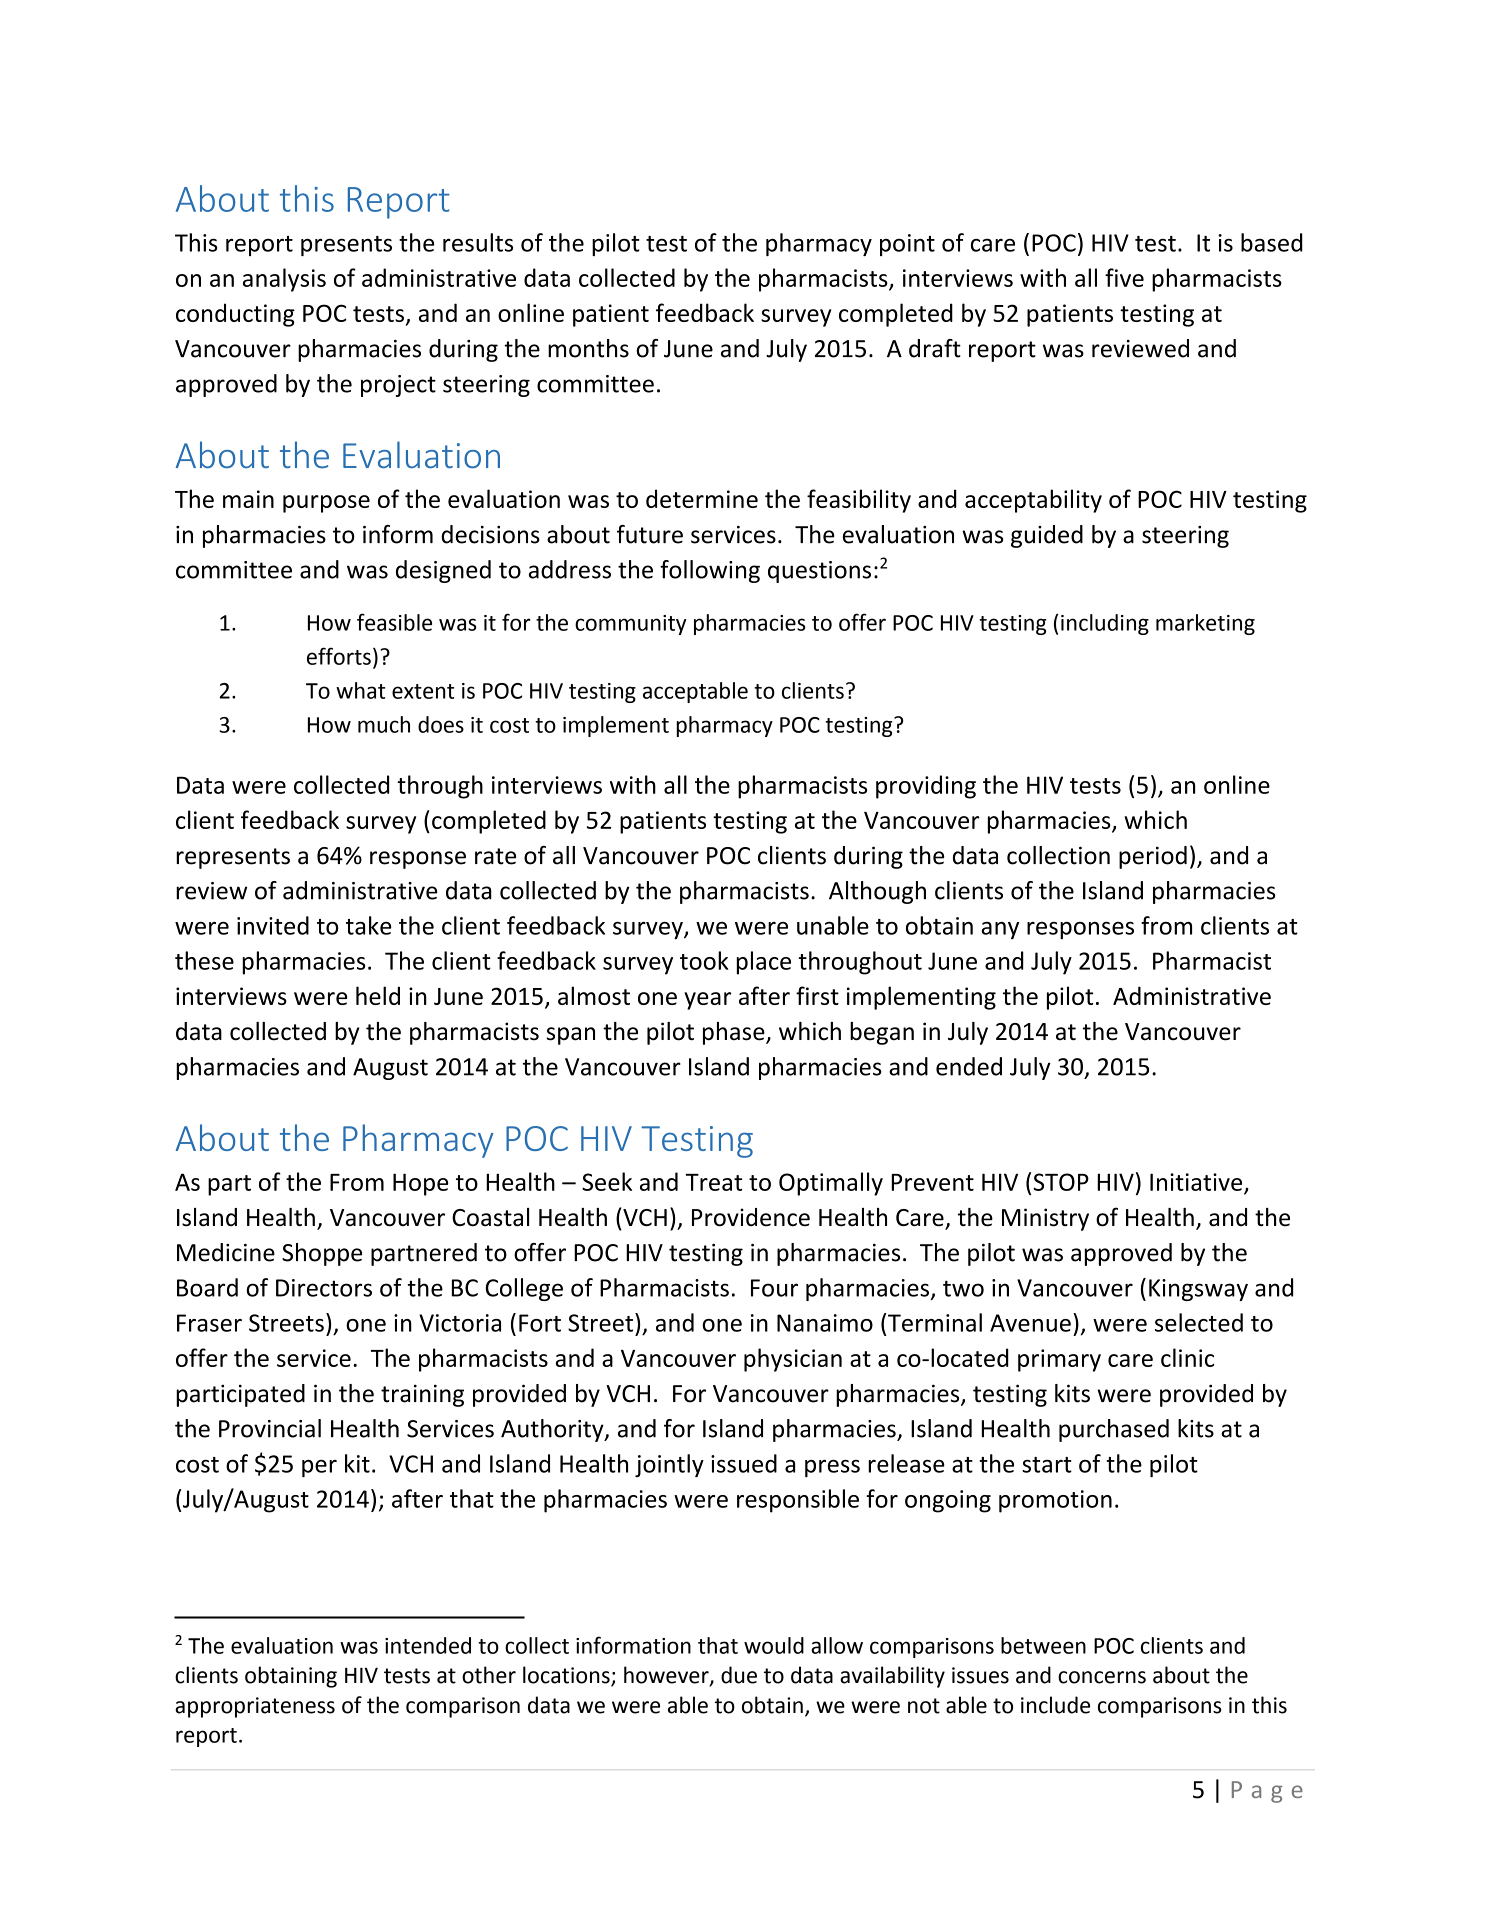 The height and width of the screenshot is (1924, 1486). Describe the element at coordinates (284, 280) in the screenshot. I see `analysis` at that location.
